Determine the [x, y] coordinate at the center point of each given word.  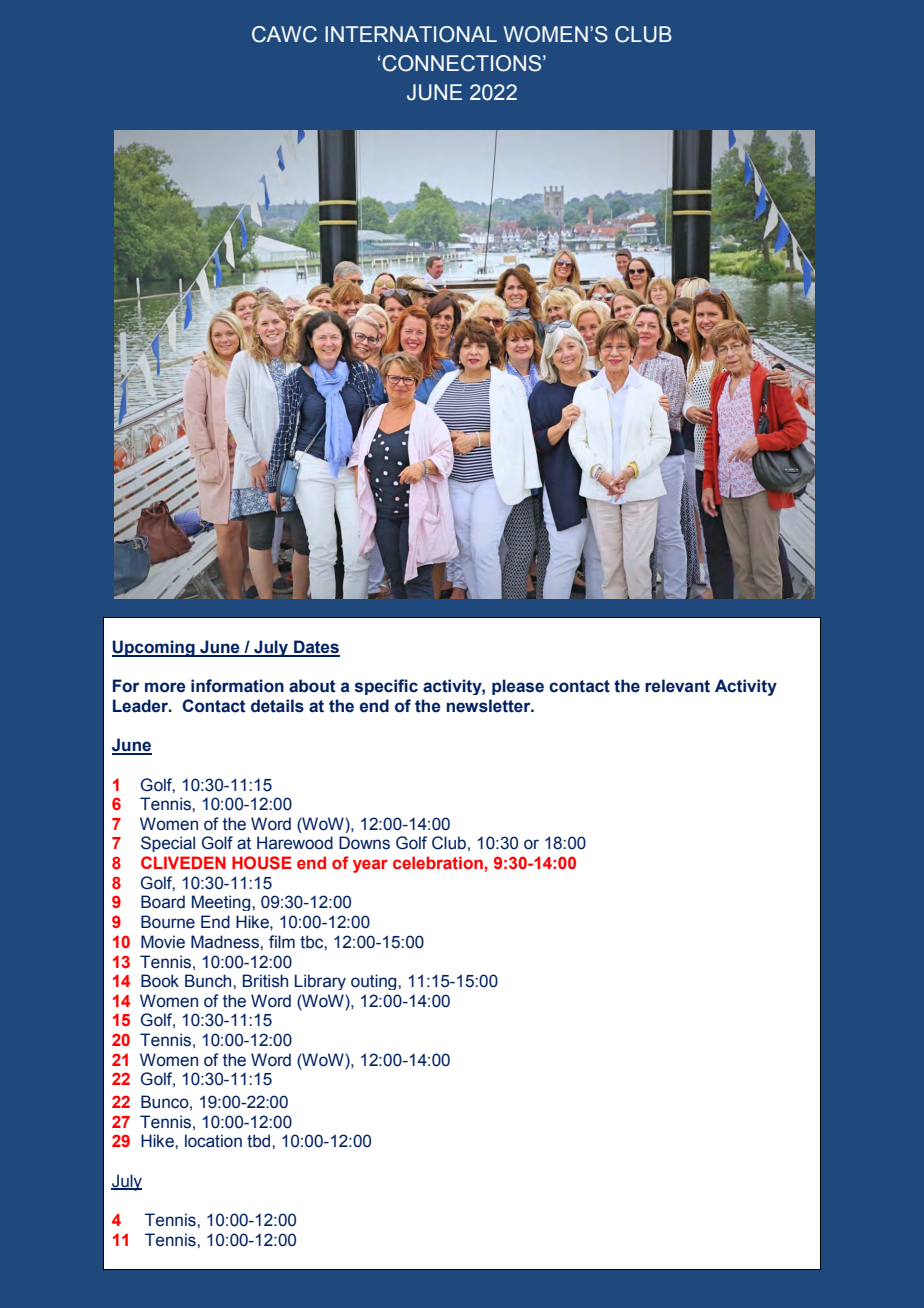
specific [386, 687]
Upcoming [154, 648]
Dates [316, 648]
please [518, 687]
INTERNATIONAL [411, 34]
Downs [364, 843]
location [213, 1141]
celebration [438, 862]
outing [375, 982]
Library [320, 982]
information [237, 686]
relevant [677, 686]
